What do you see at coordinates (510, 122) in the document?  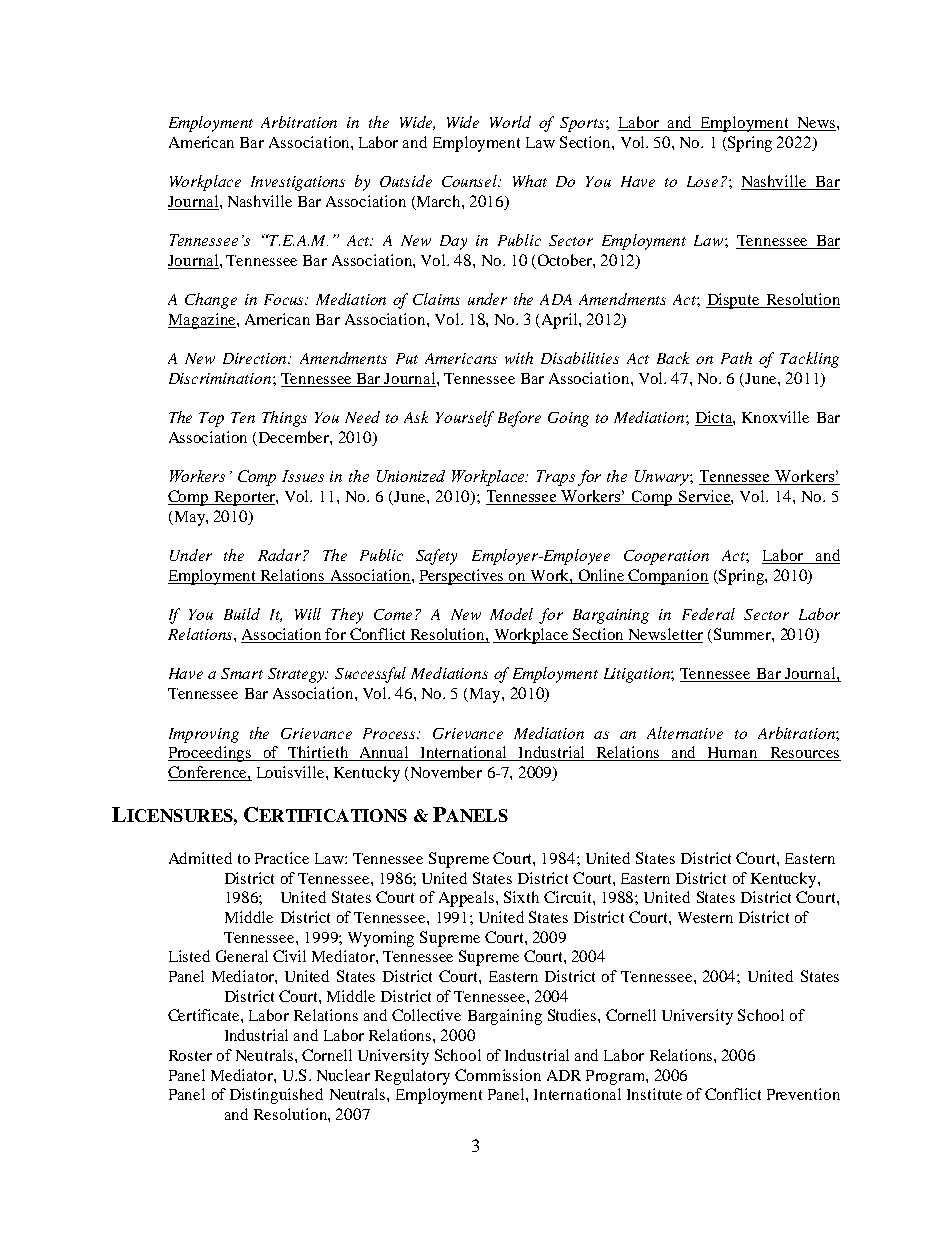 I see `World` at bounding box center [510, 122].
